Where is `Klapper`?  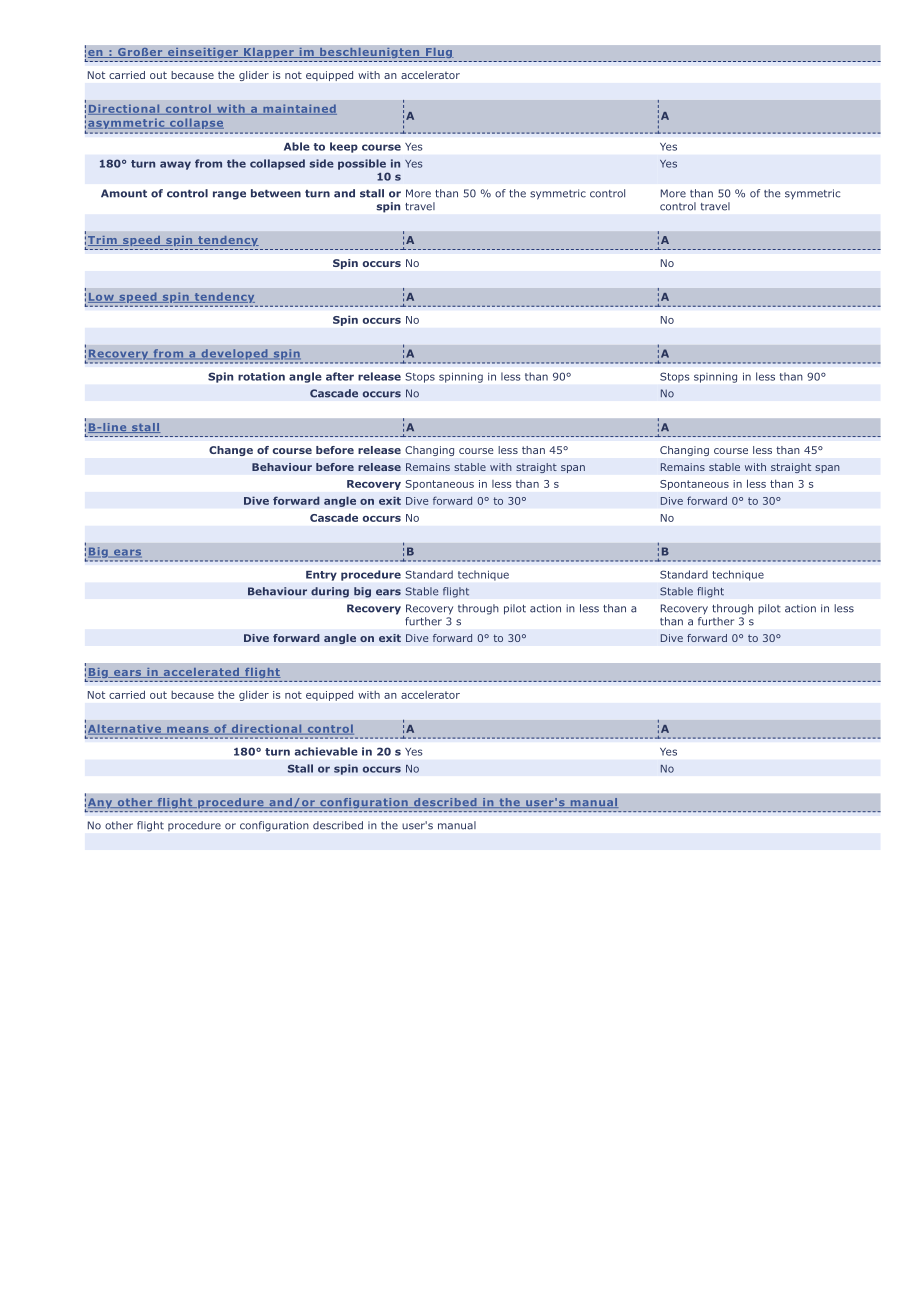 Klapper is located at coordinates (269, 53).
